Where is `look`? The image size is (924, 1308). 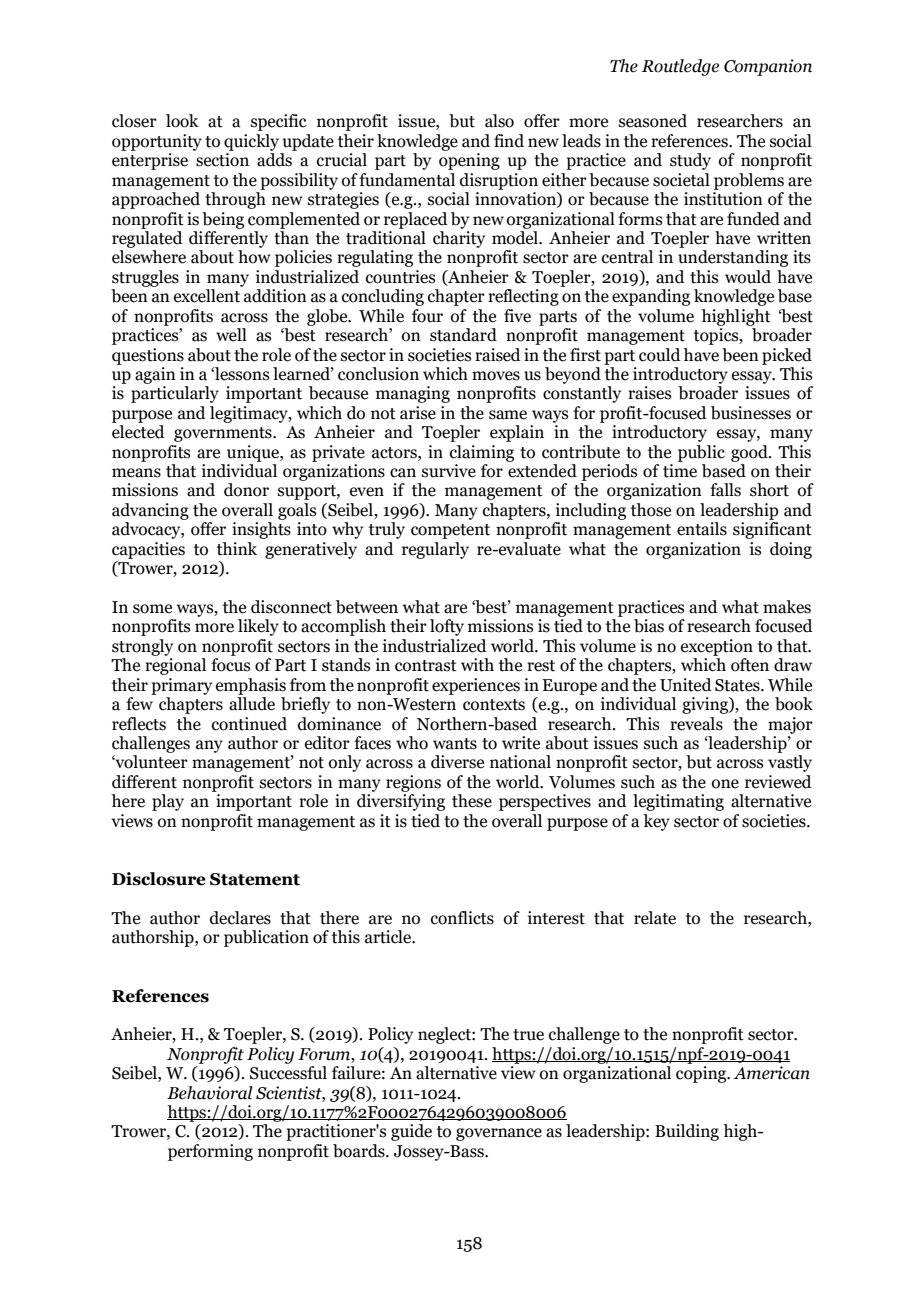
look is located at coordinates (182, 121).
